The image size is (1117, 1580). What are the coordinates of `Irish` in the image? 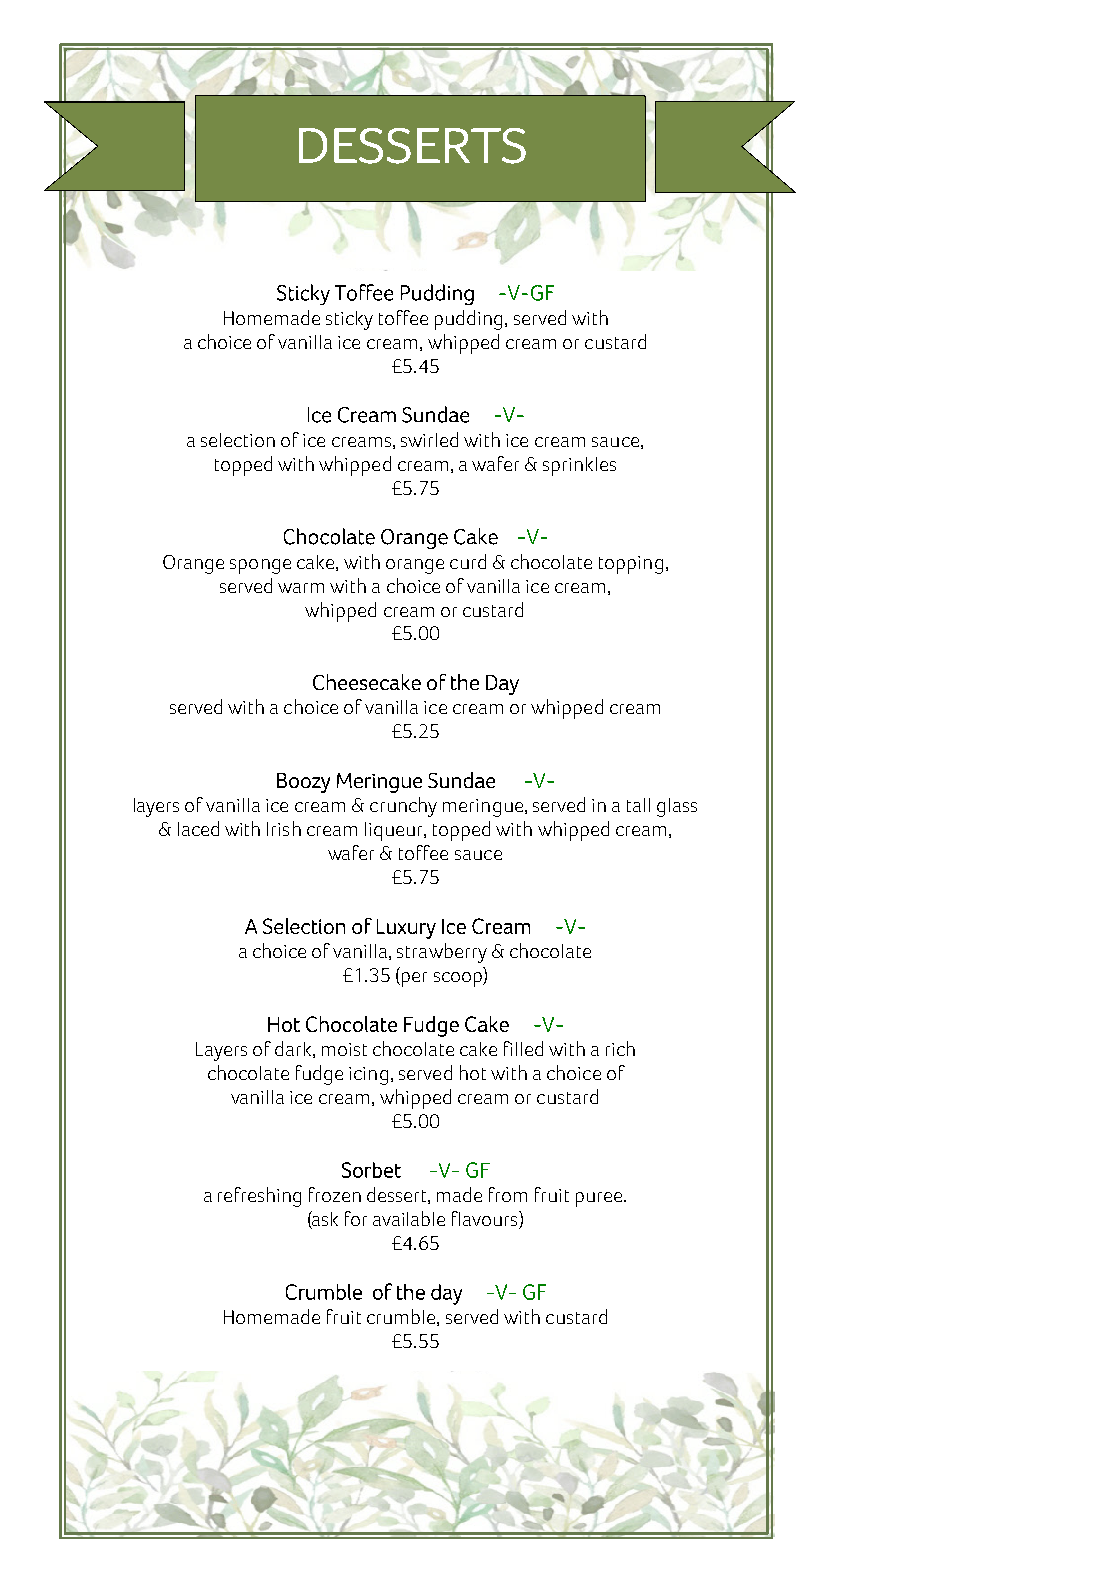 It's located at (284, 828).
